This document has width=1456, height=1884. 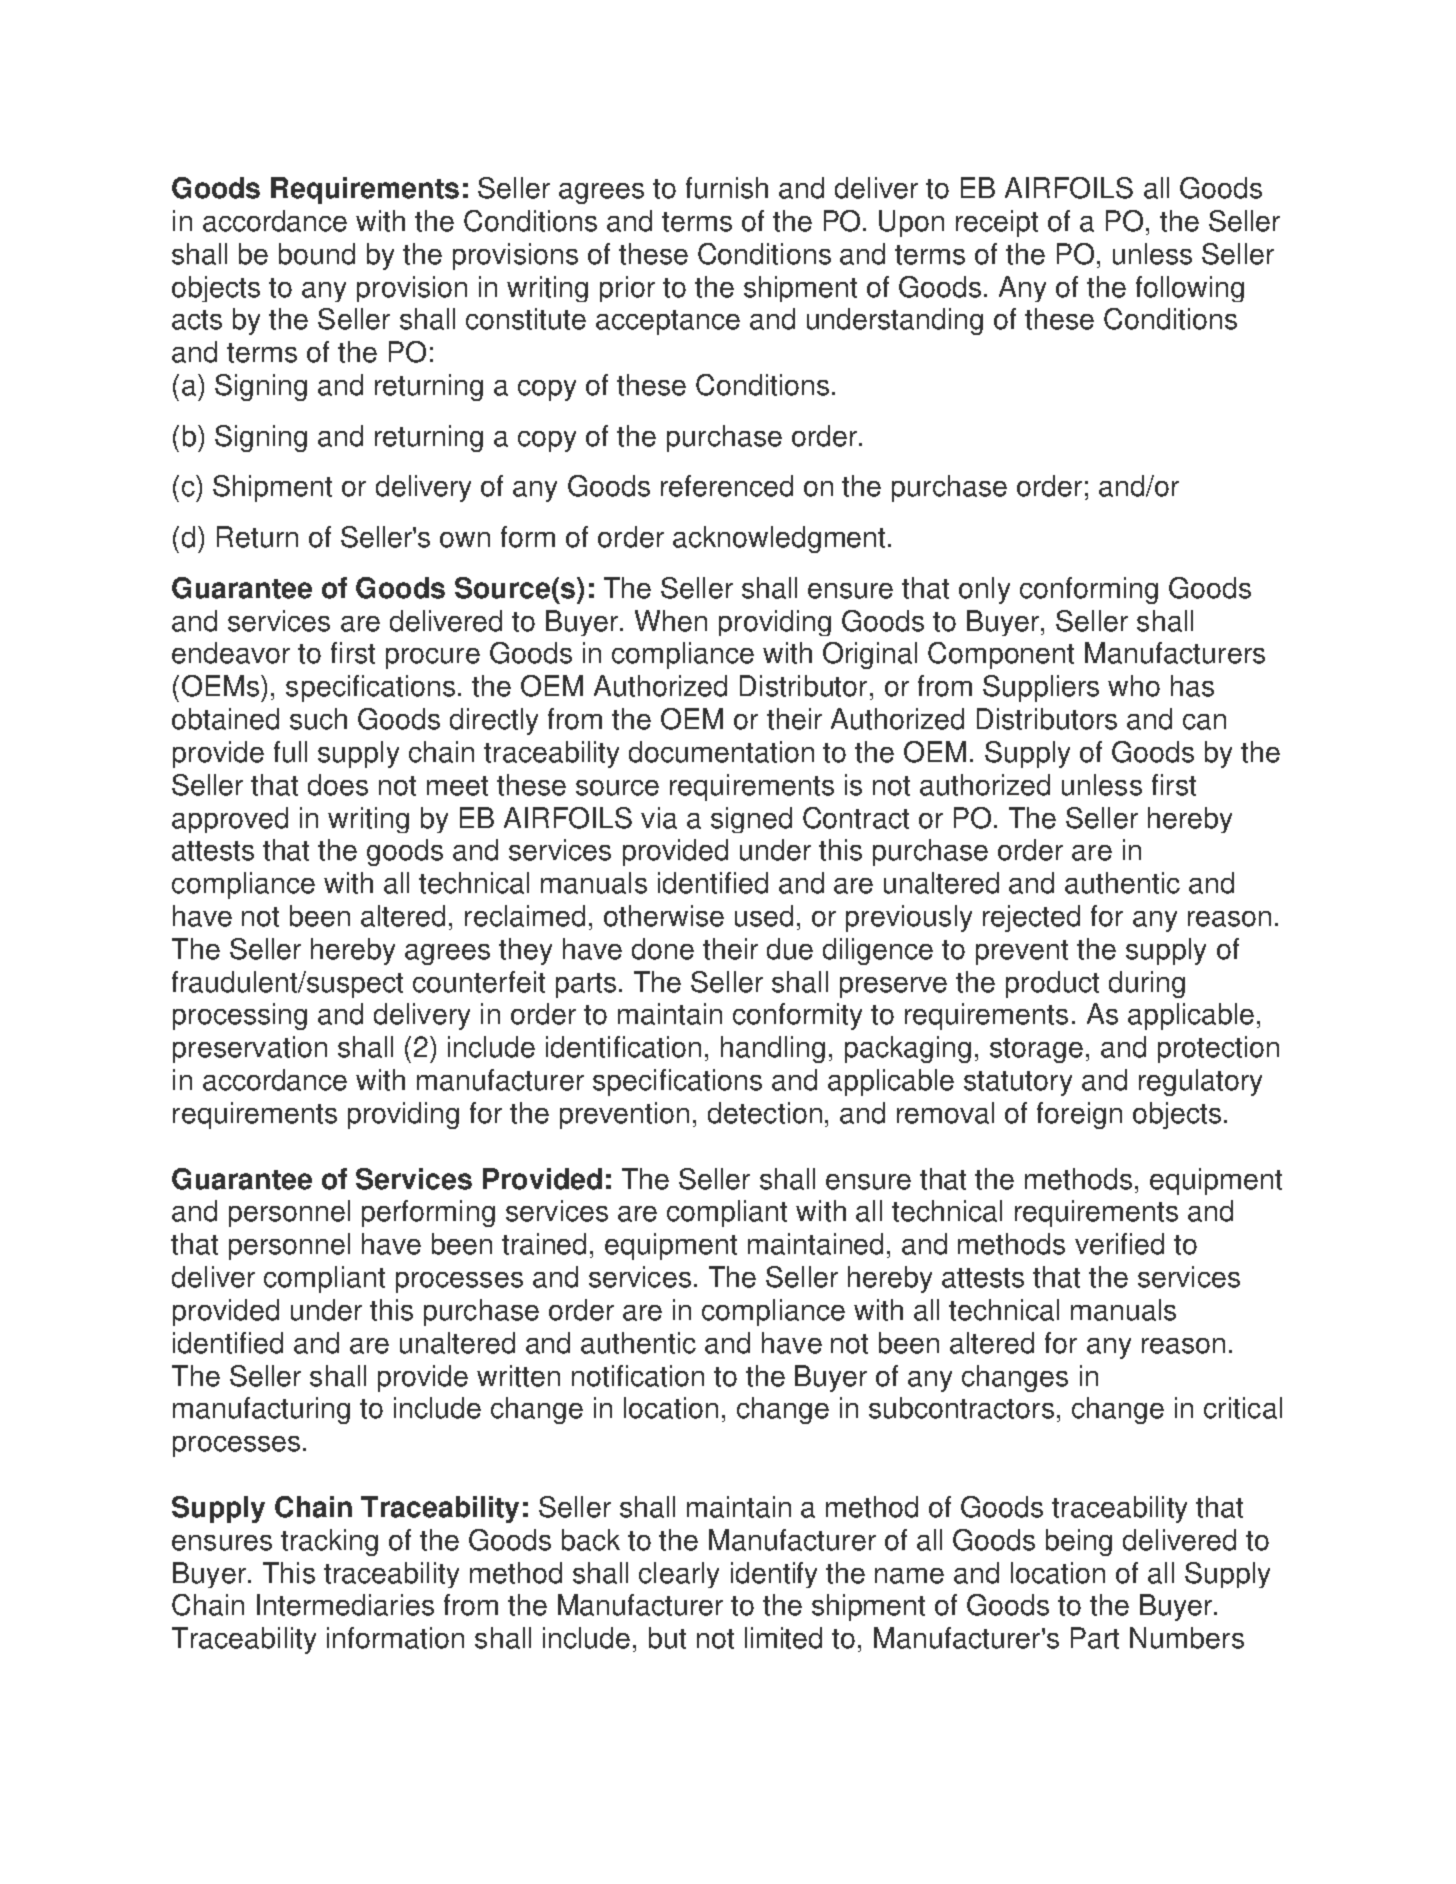 What do you see at coordinates (1031, 918) in the document?
I see `rejected` at bounding box center [1031, 918].
